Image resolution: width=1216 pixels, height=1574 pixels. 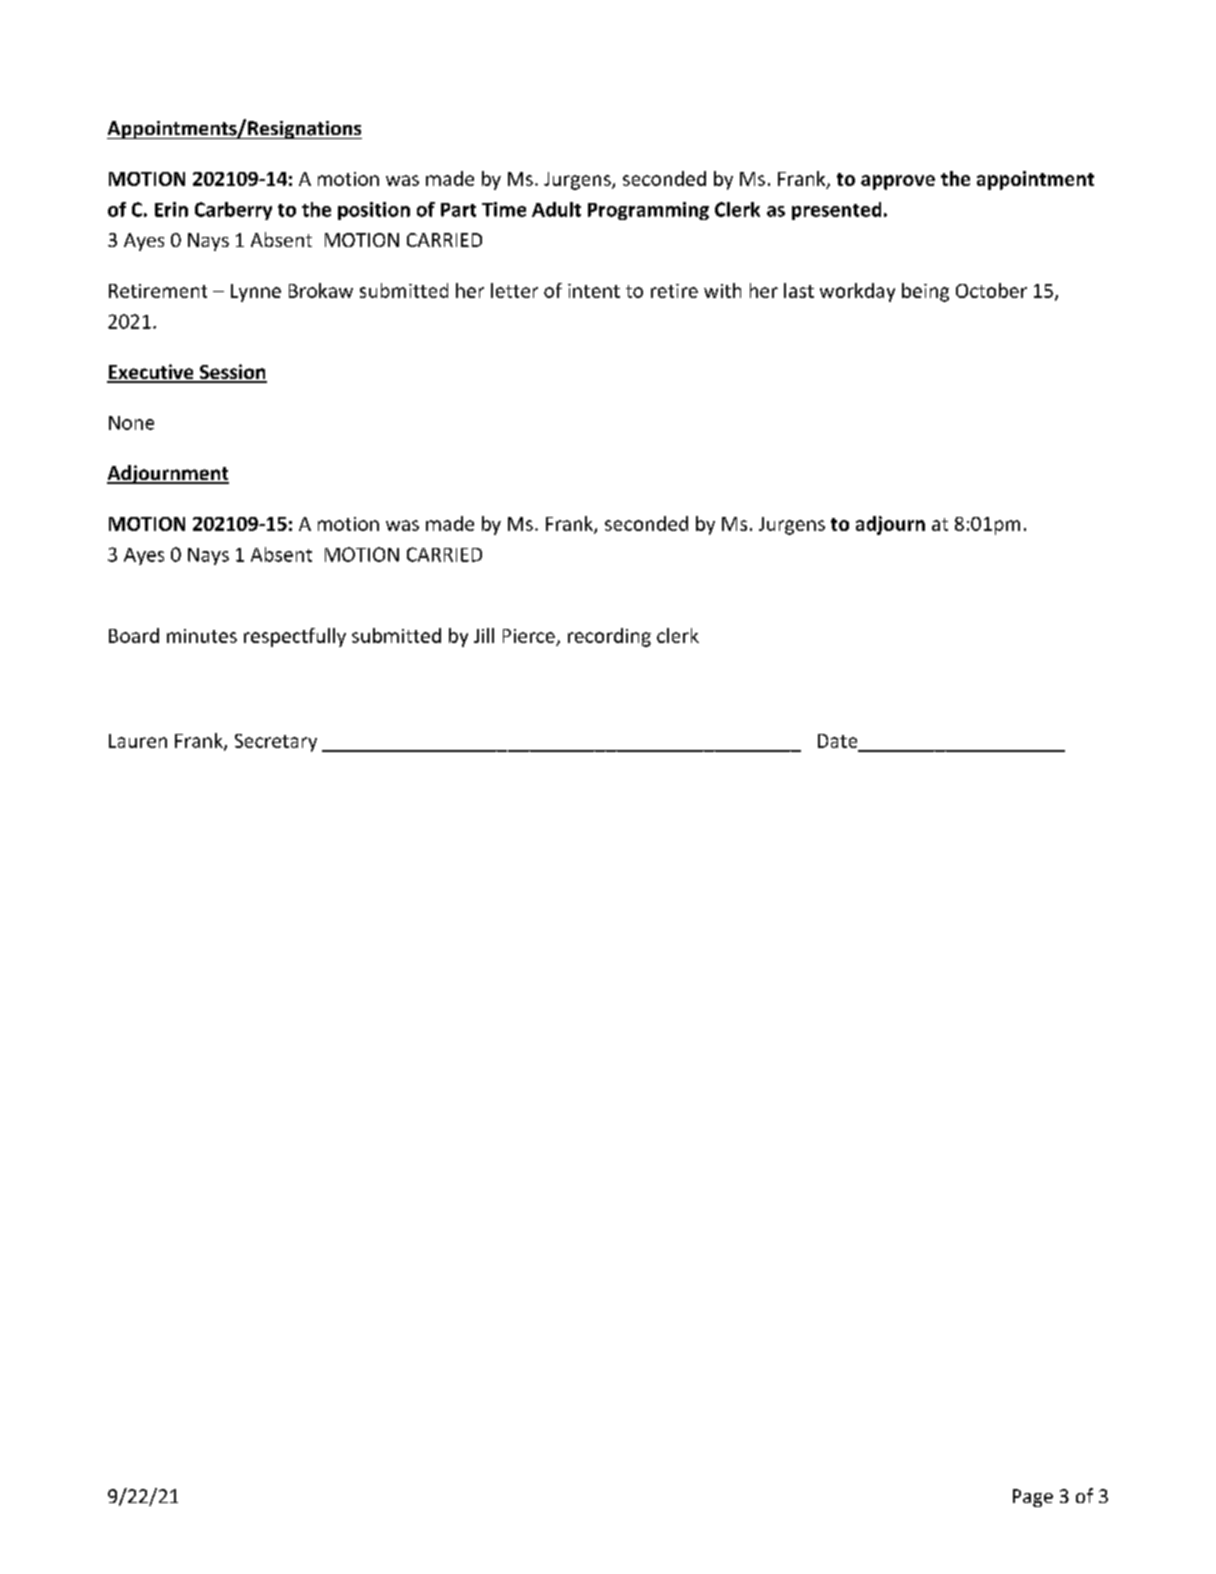 I want to click on Lauren, so click(x=138, y=741).
